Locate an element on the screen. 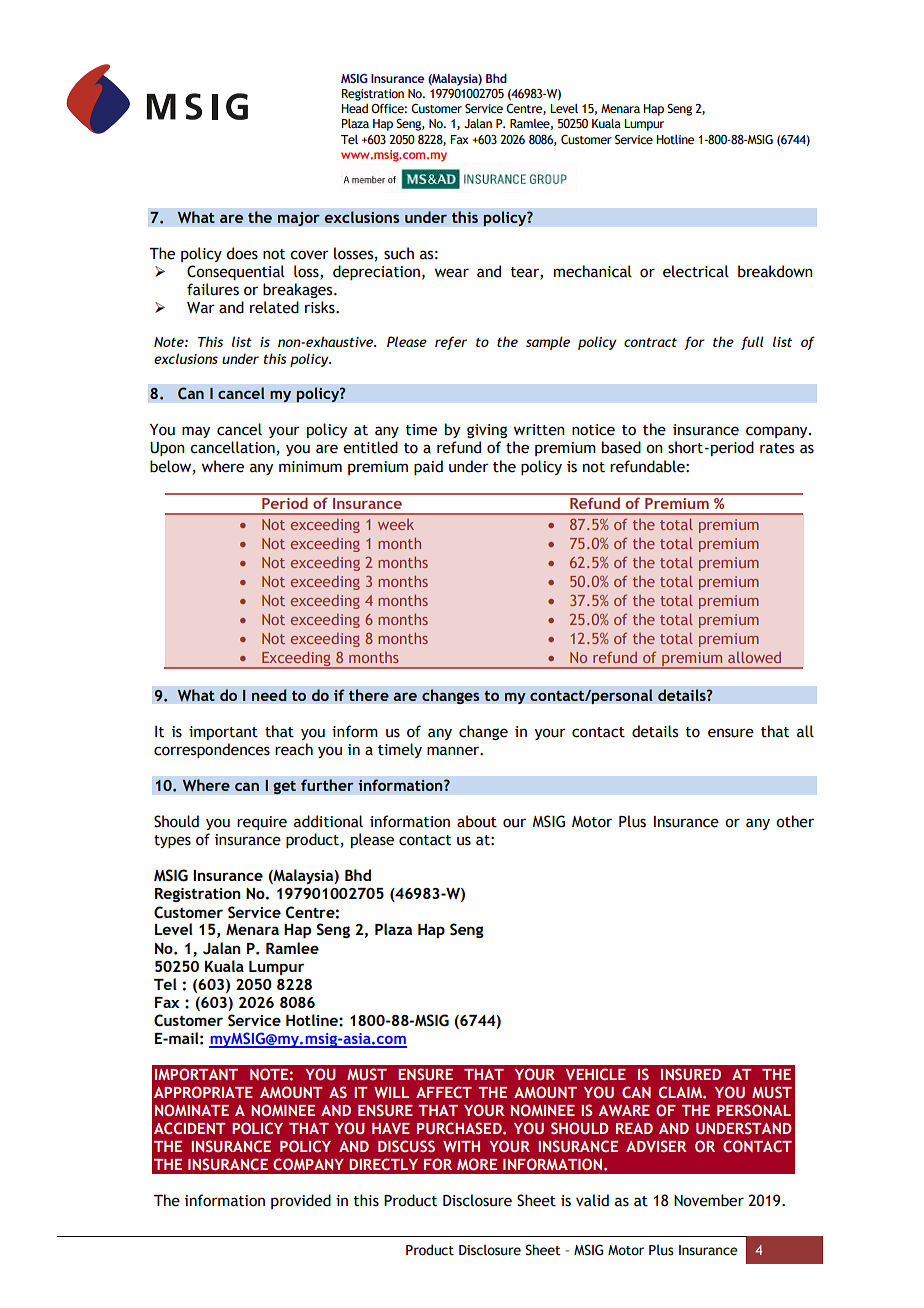  major is located at coordinates (298, 219).
